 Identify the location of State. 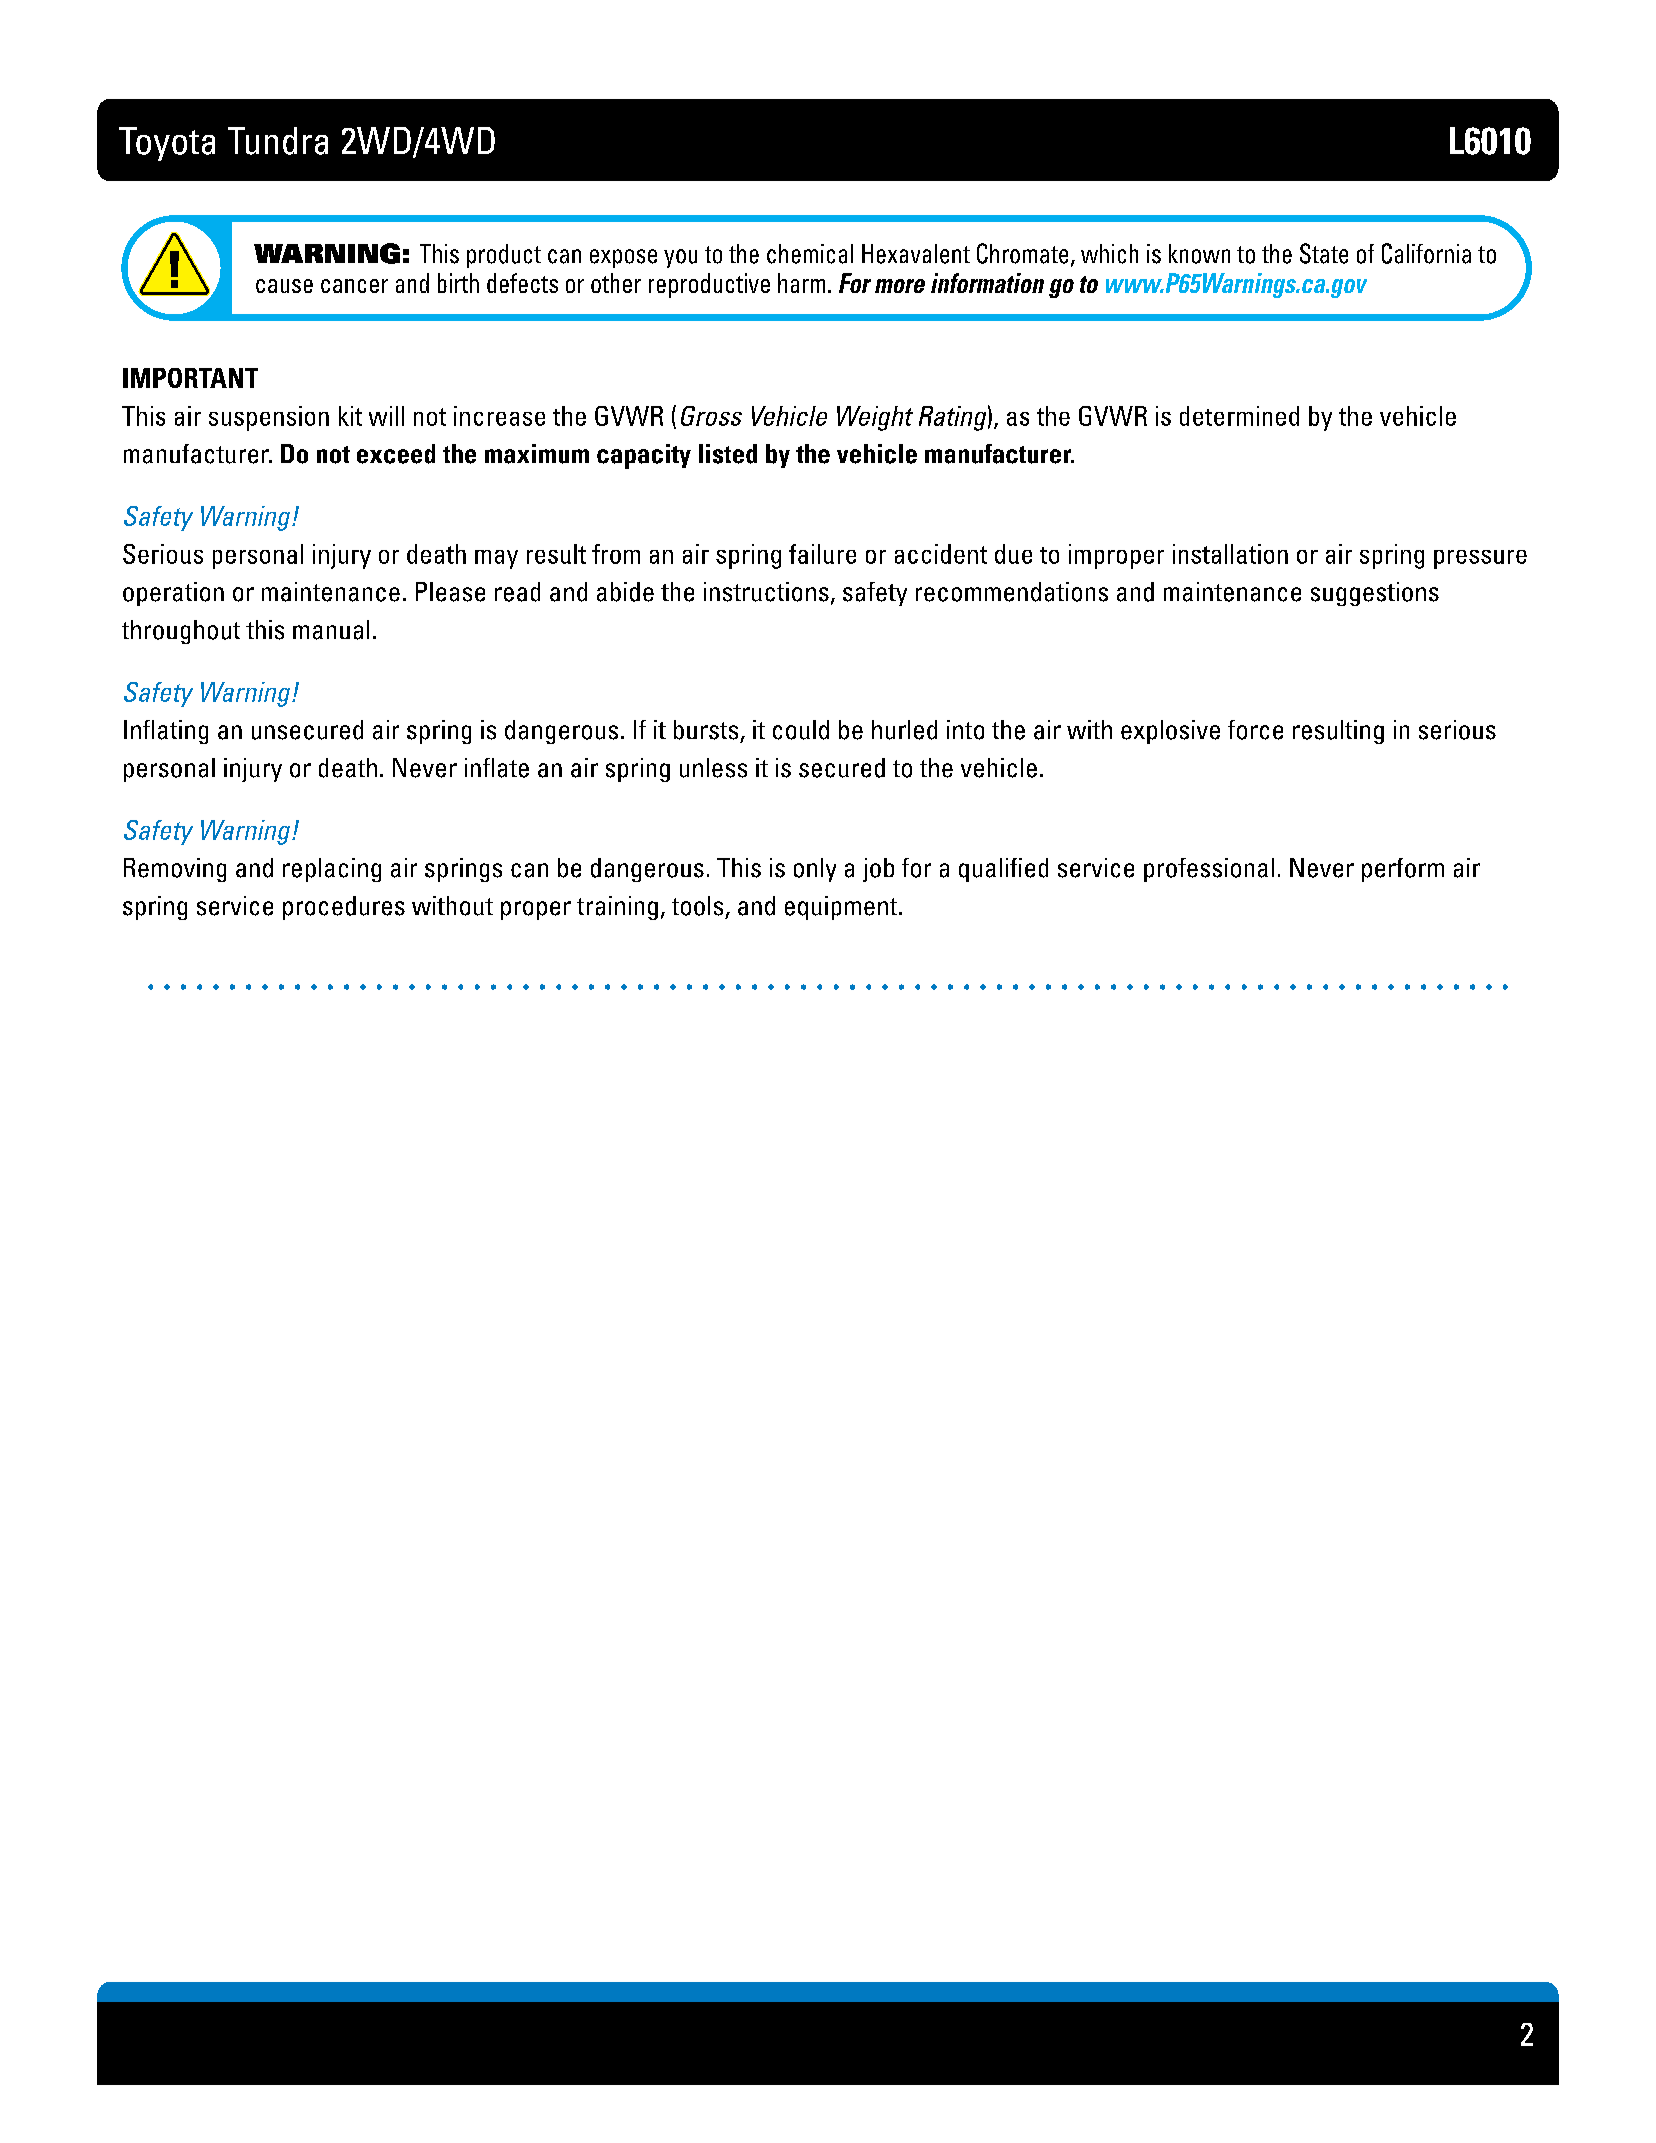
(1324, 253).
